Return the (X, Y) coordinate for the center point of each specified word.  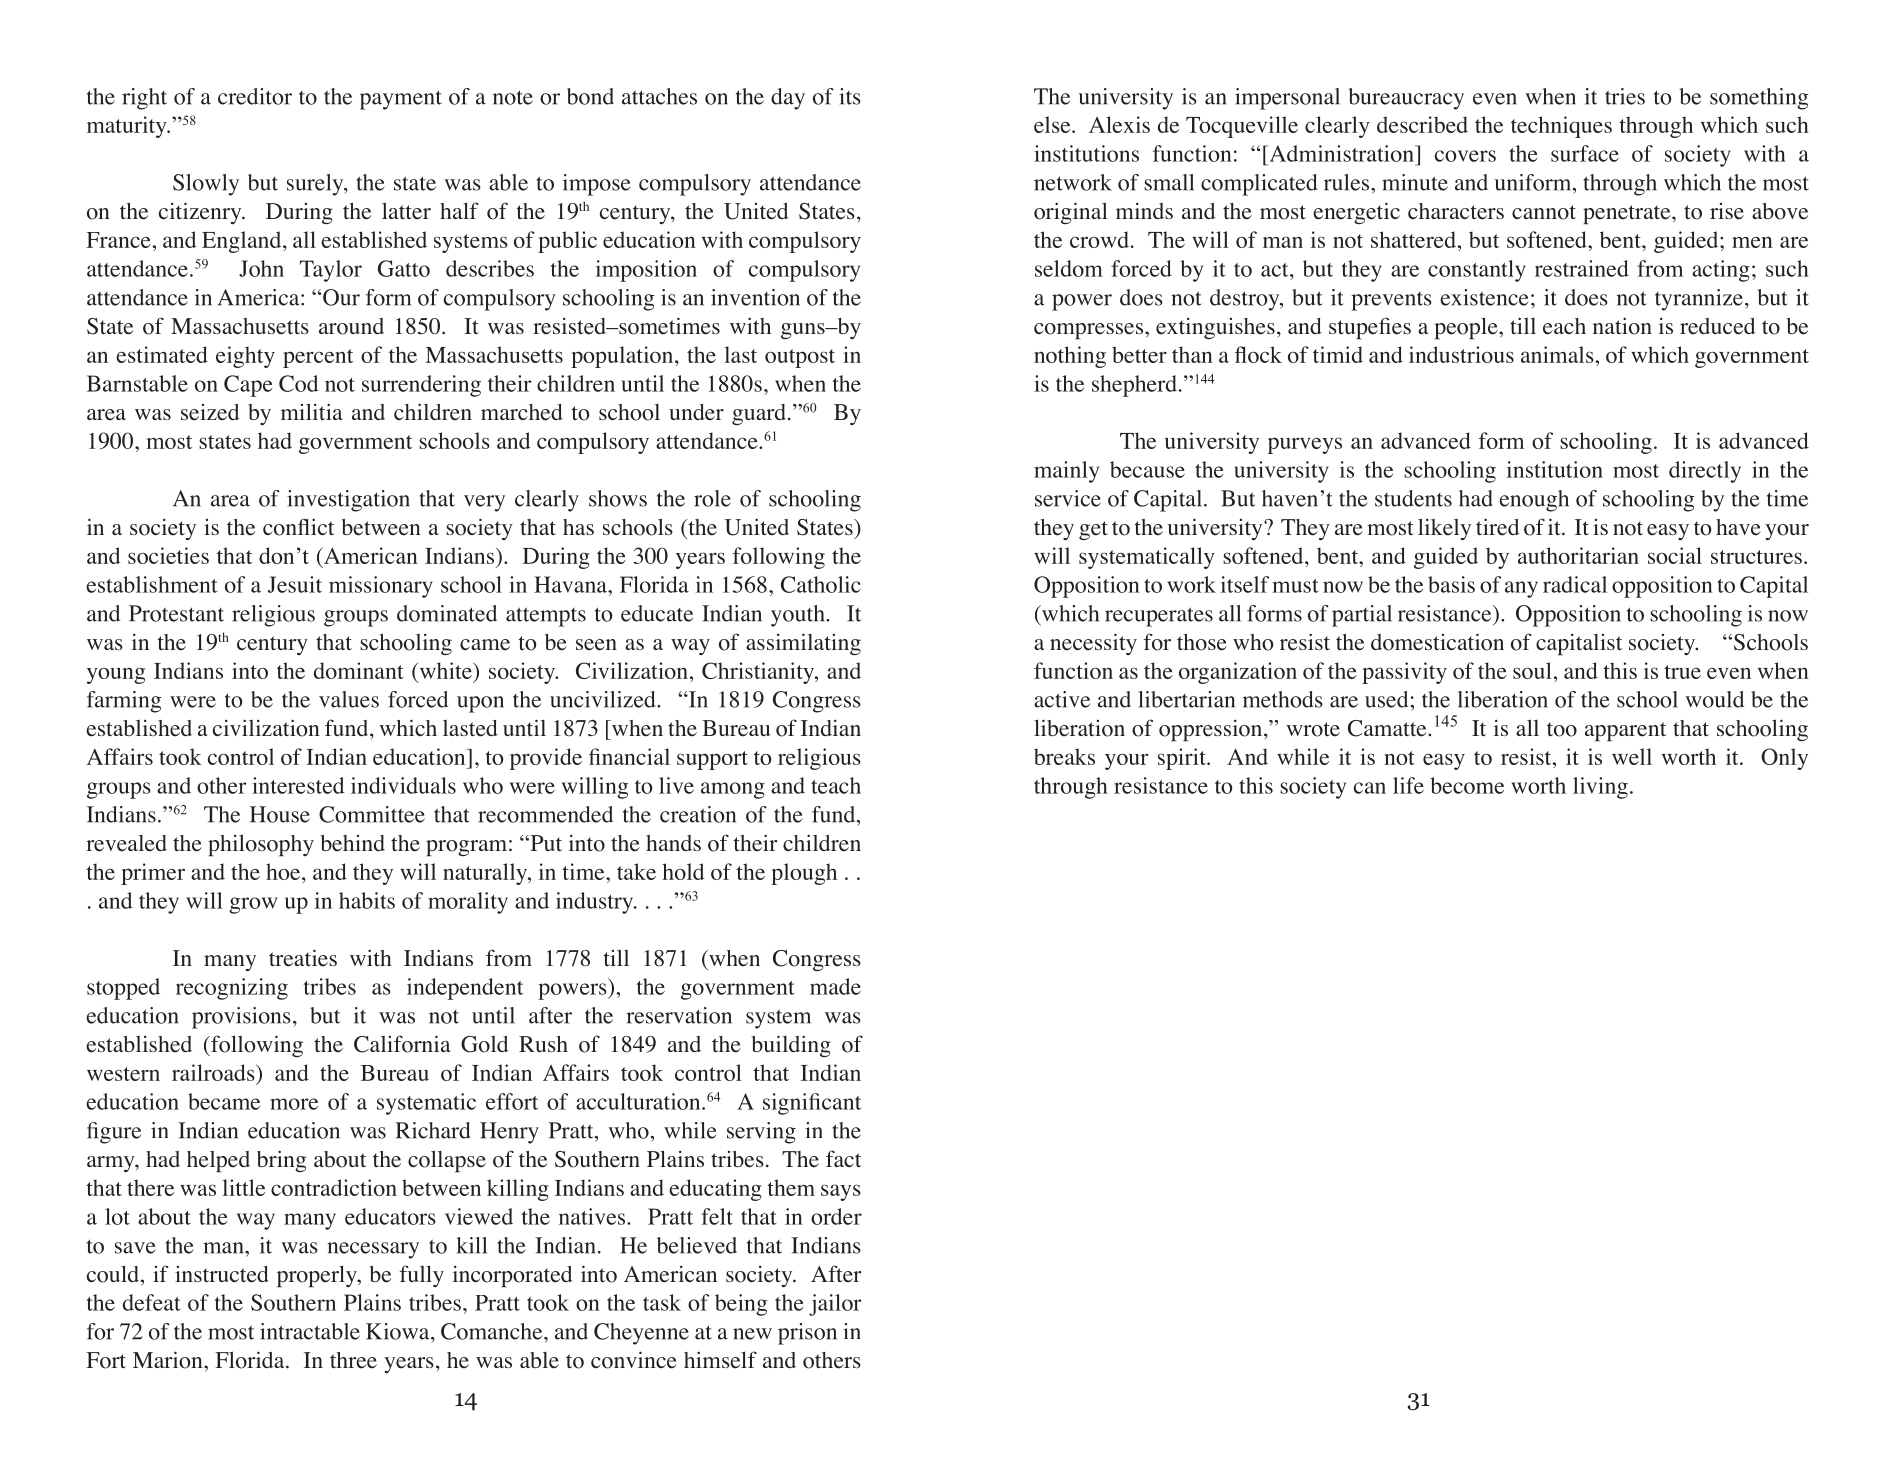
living (1600, 788)
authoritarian (1578, 555)
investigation (348, 501)
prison (807, 1334)
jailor (835, 1305)
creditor (255, 96)
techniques (1561, 127)
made (835, 986)
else (1053, 124)
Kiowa (399, 1331)
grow (253, 905)
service (1068, 498)
